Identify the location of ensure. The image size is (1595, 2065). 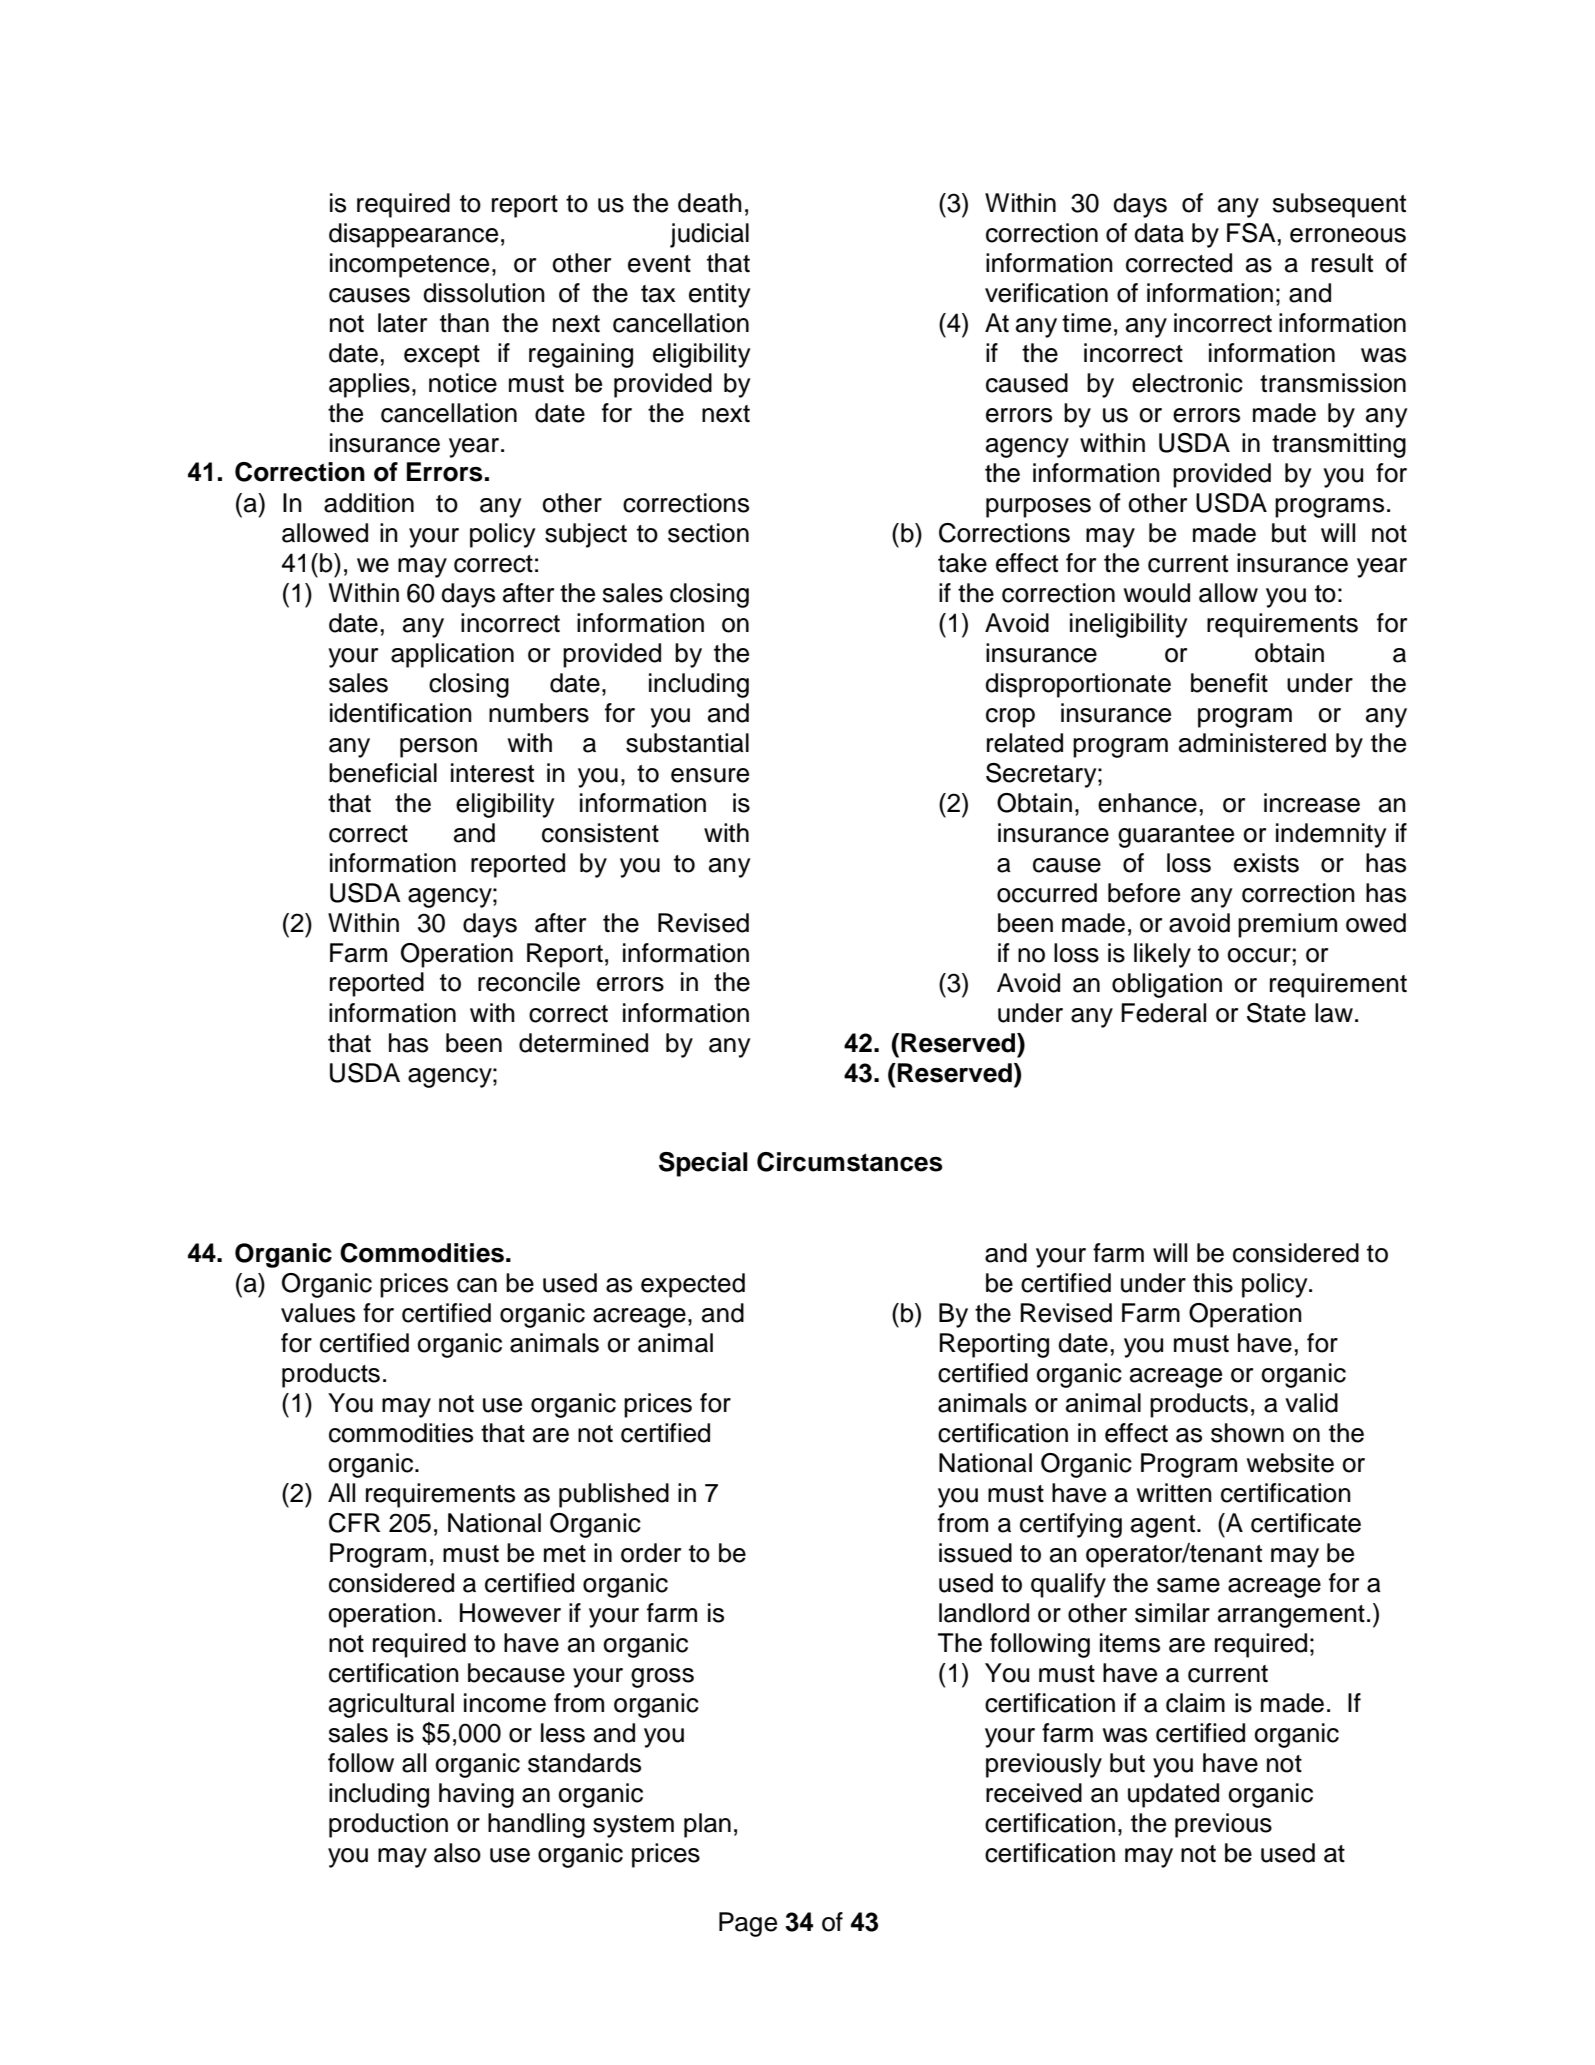
(710, 775).
